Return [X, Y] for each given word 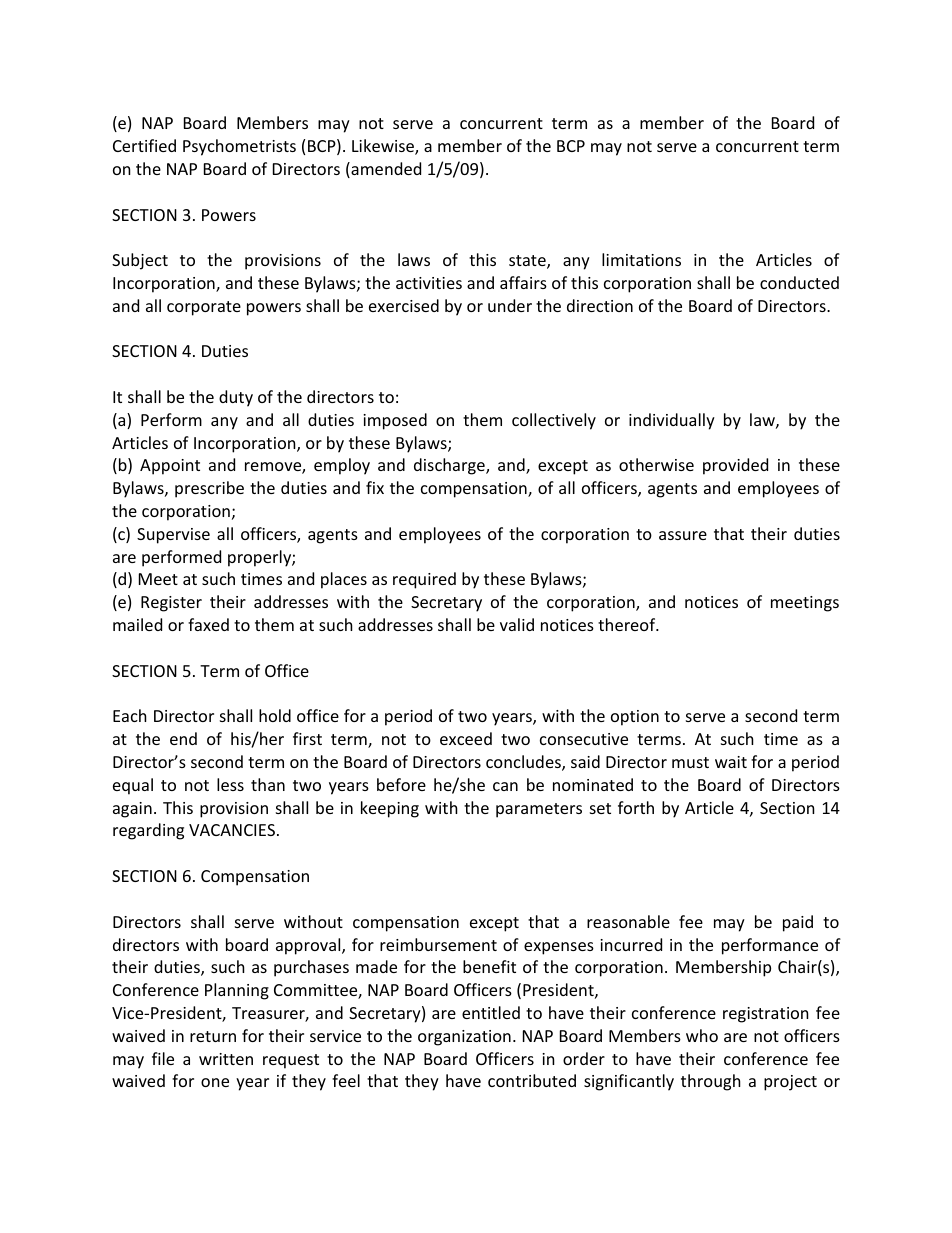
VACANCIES [232, 830]
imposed [395, 421]
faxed [208, 624]
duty [236, 398]
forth [636, 807]
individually [672, 421]
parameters [539, 810]
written [226, 1059]
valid [517, 624]
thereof [628, 624]
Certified [144, 145]
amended [385, 170]
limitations [641, 259]
